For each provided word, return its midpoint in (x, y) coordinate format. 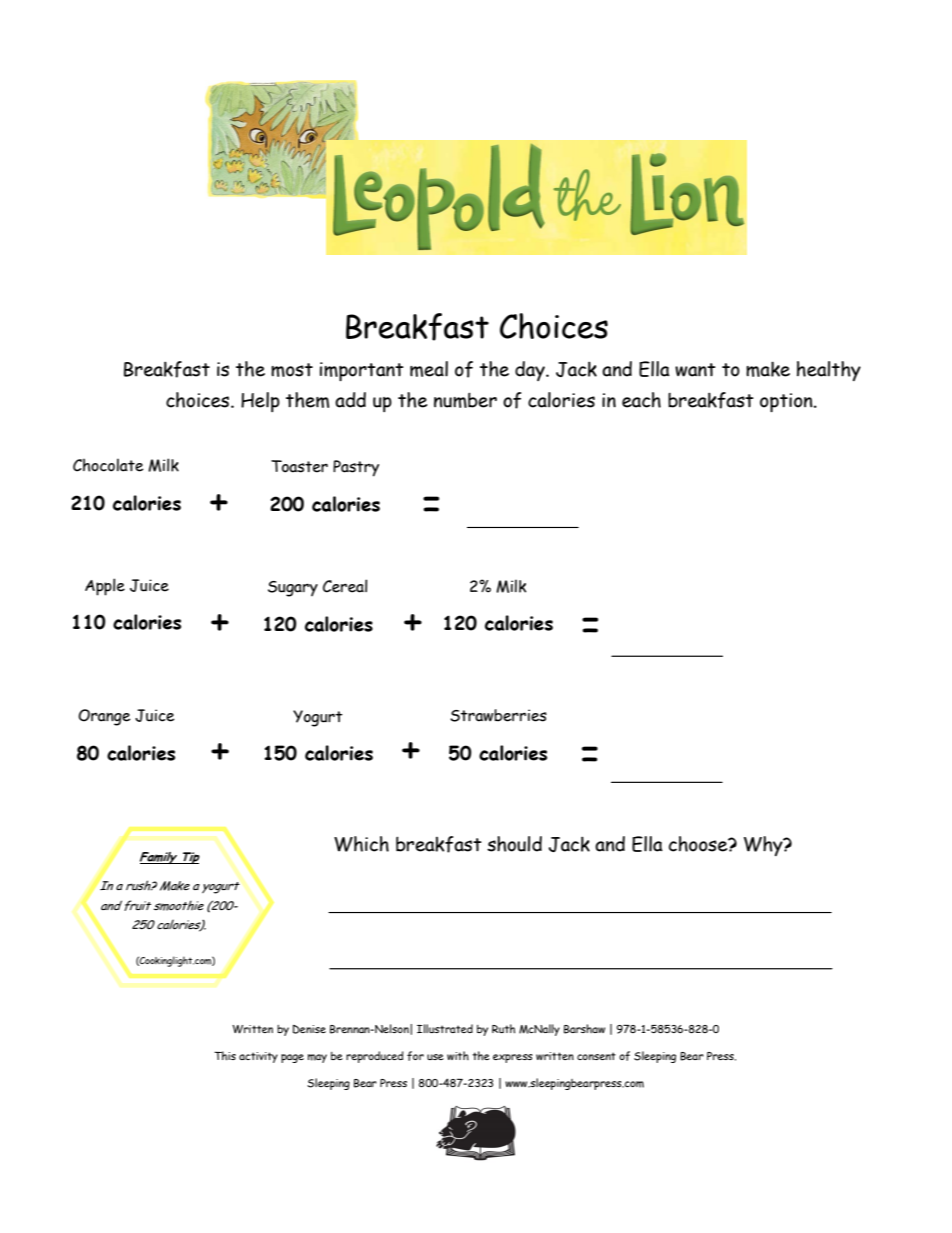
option (787, 402)
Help (260, 402)
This (225, 1056)
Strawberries (498, 715)
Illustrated (445, 1028)
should (514, 844)
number (465, 400)
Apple (105, 587)
